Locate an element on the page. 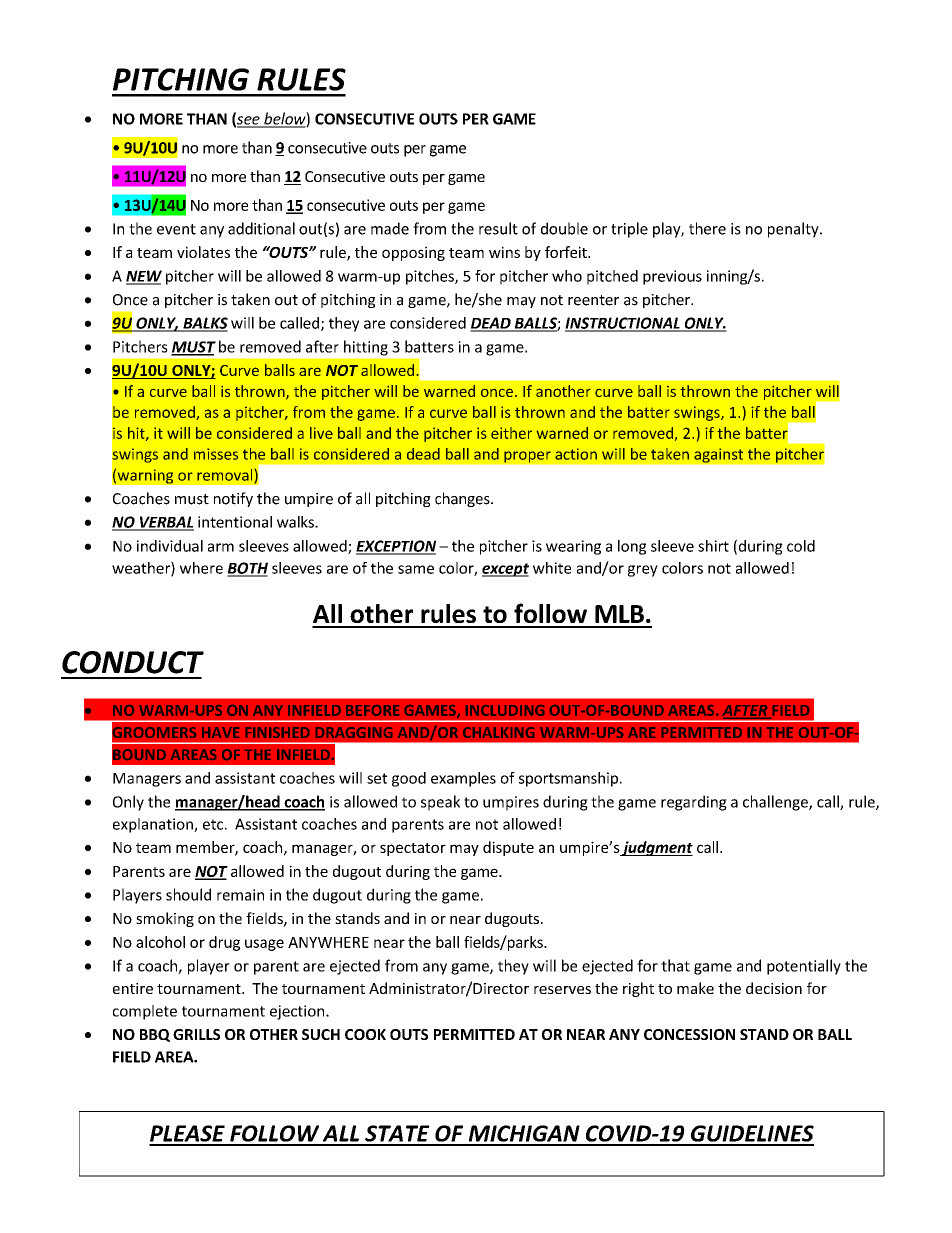 The width and height of the image is (952, 1233). CONDUCT is located at coordinates (133, 662).
